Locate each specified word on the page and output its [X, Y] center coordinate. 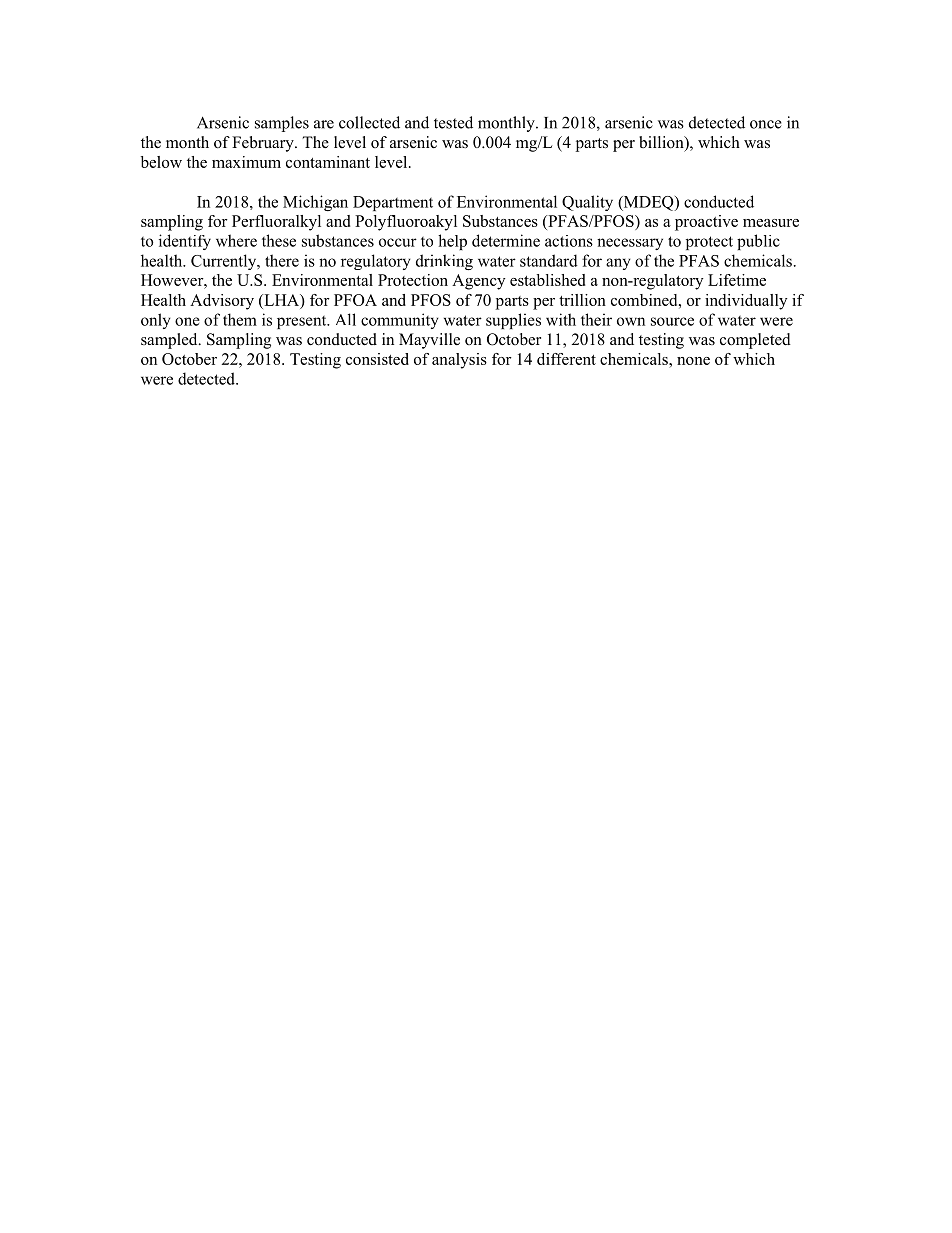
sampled [170, 341]
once [766, 124]
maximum [246, 162]
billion [662, 143]
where [236, 240]
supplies [513, 321]
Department [393, 203]
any [618, 264]
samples [282, 124]
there [282, 260]
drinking [444, 262]
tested [453, 122]
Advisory [222, 302]
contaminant [328, 162]
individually [746, 302]
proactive [706, 223]
